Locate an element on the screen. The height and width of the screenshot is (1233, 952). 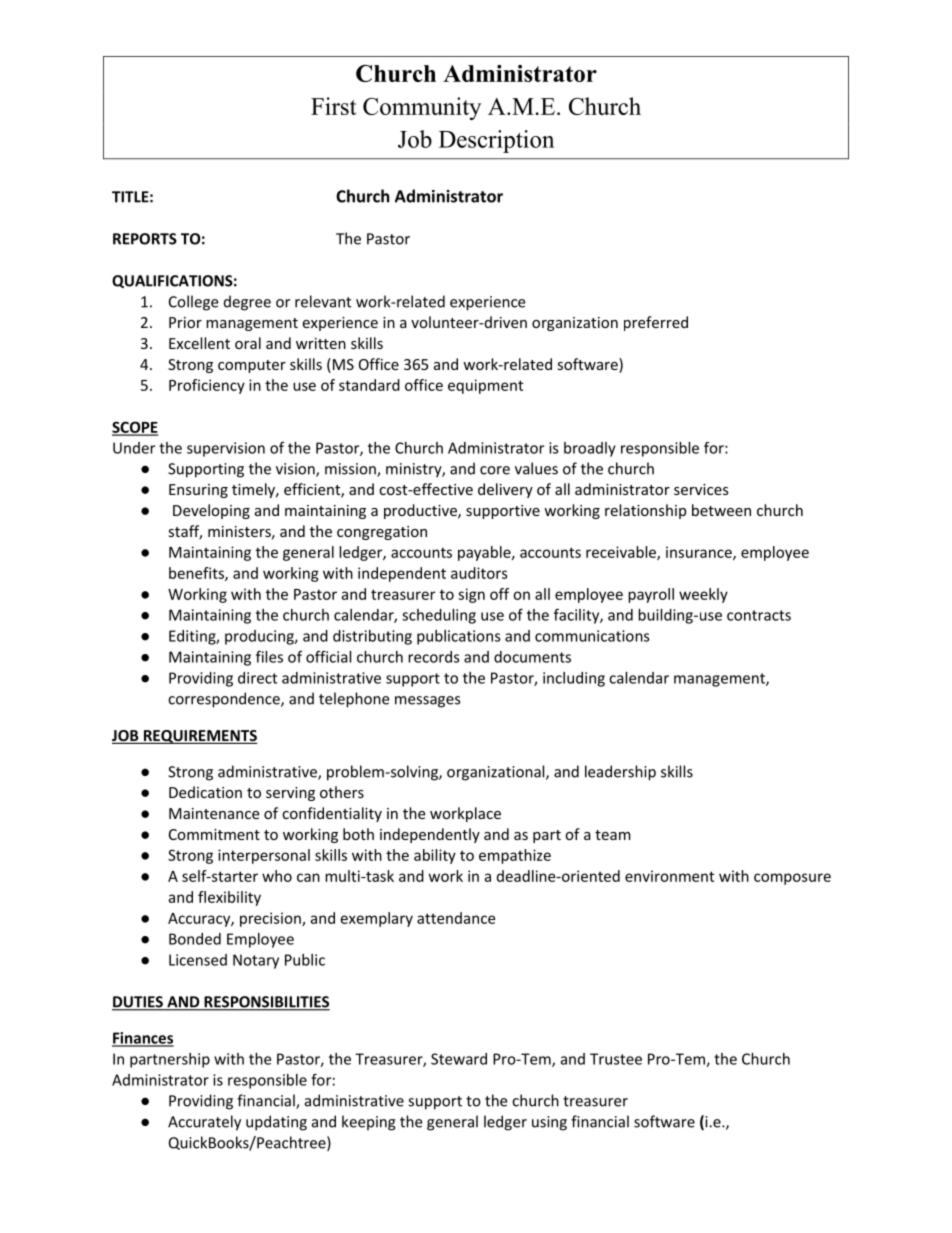
benefits is located at coordinates (197, 574).
